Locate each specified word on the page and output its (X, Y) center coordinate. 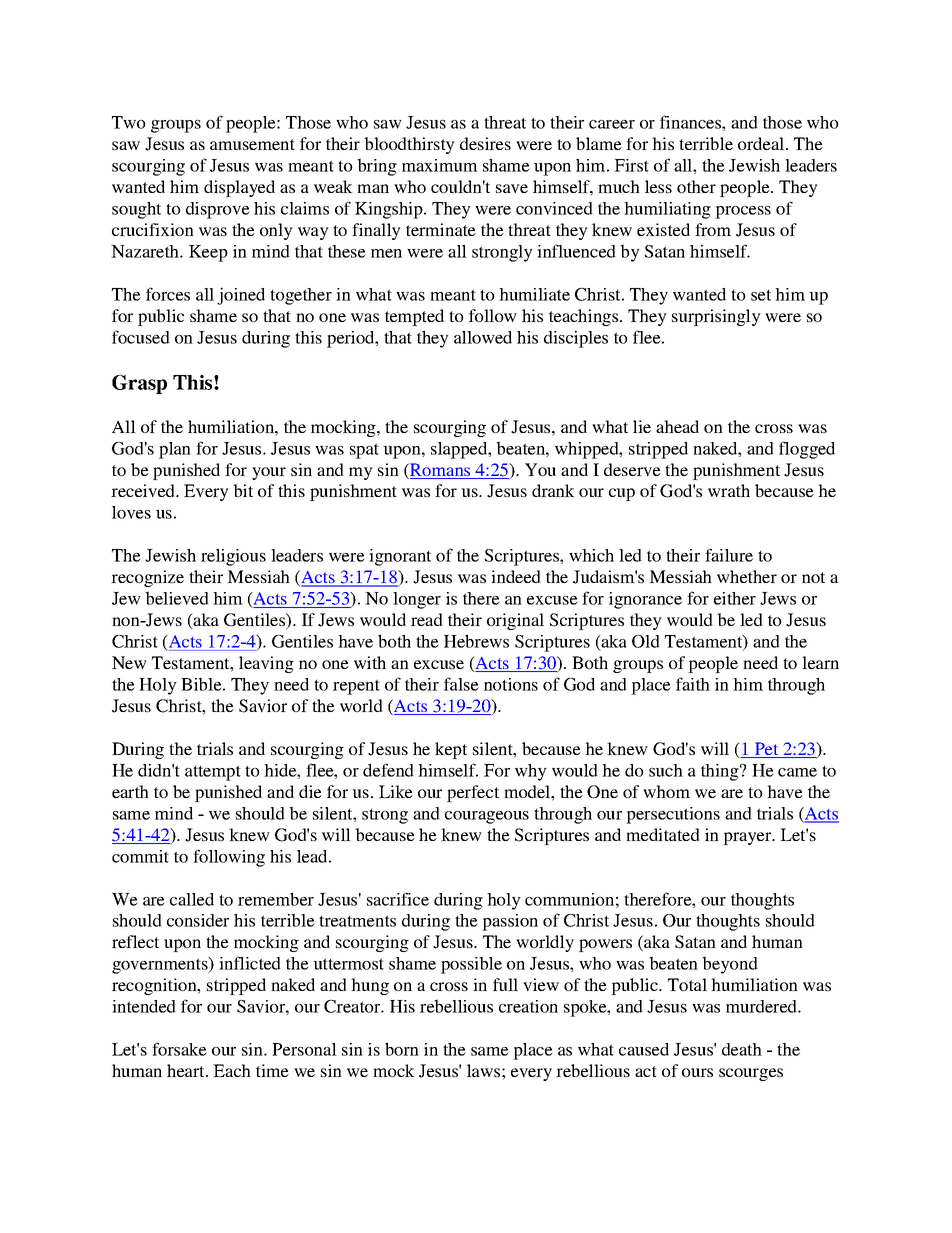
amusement (252, 144)
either (735, 598)
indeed (516, 576)
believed (177, 598)
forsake (179, 1049)
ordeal (762, 143)
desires (485, 143)
